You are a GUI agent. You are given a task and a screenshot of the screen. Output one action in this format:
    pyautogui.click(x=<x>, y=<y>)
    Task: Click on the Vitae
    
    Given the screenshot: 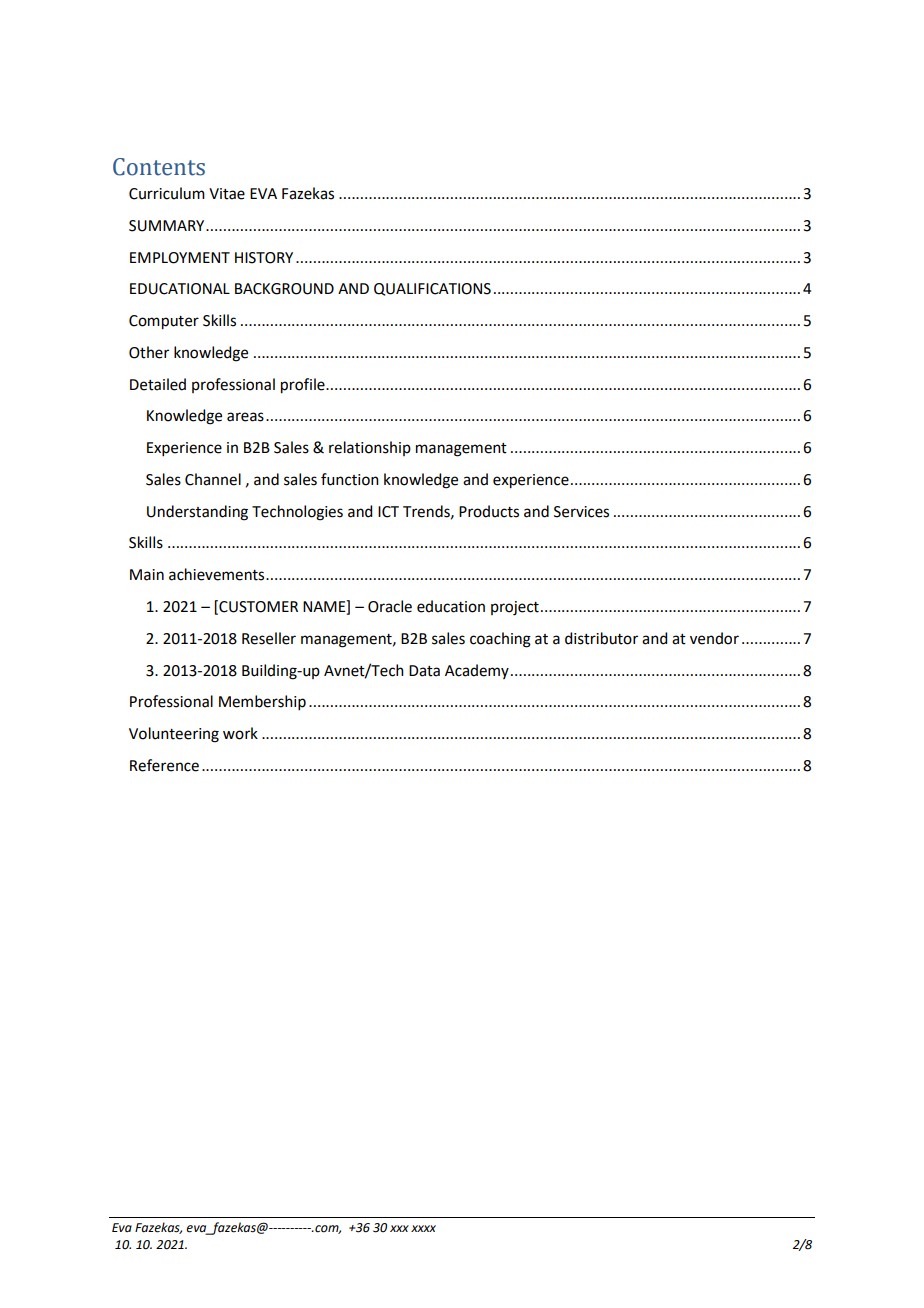 What is the action you would take?
    pyautogui.click(x=227, y=194)
